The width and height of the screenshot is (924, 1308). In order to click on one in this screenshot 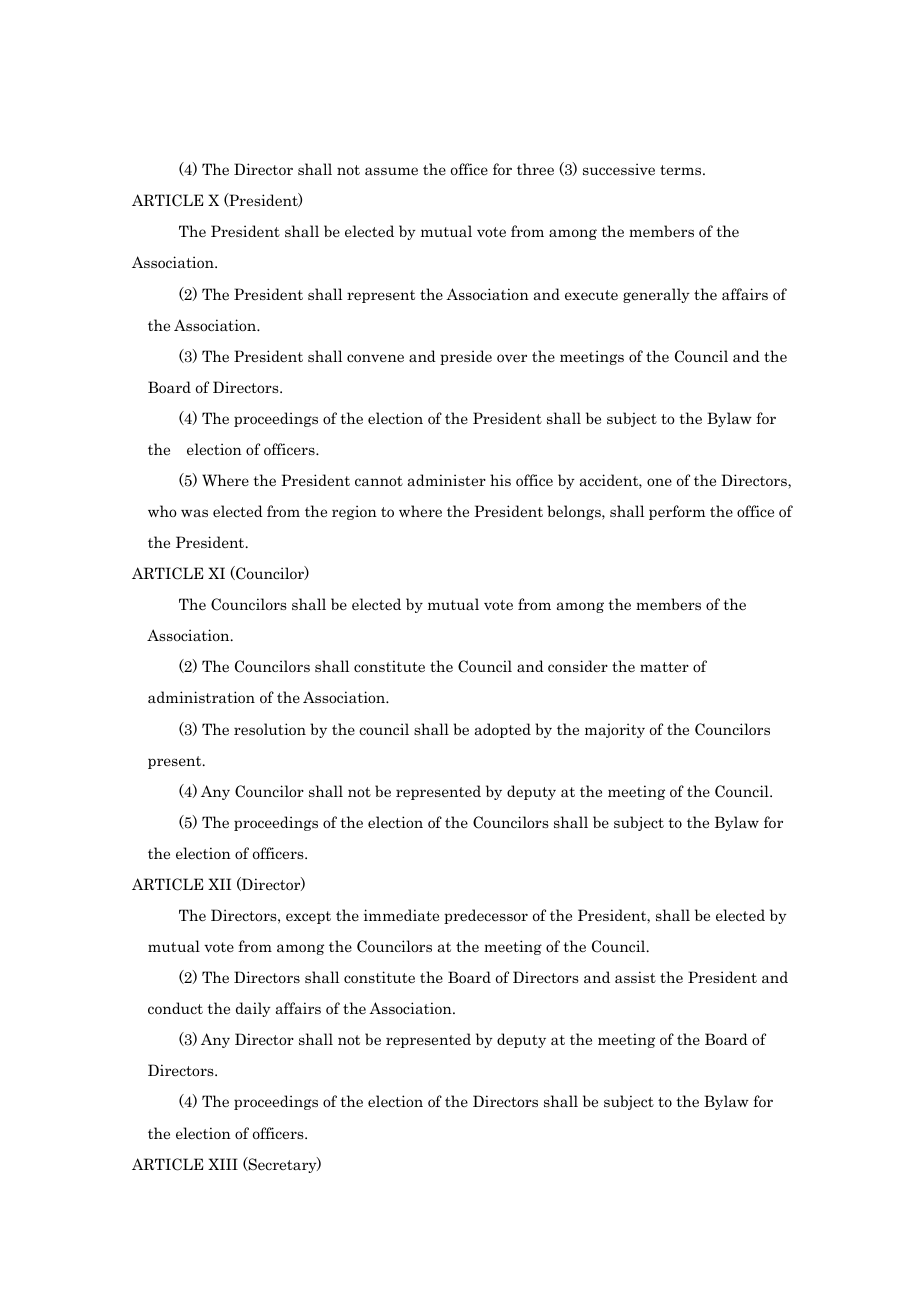, I will do `click(659, 482)`.
